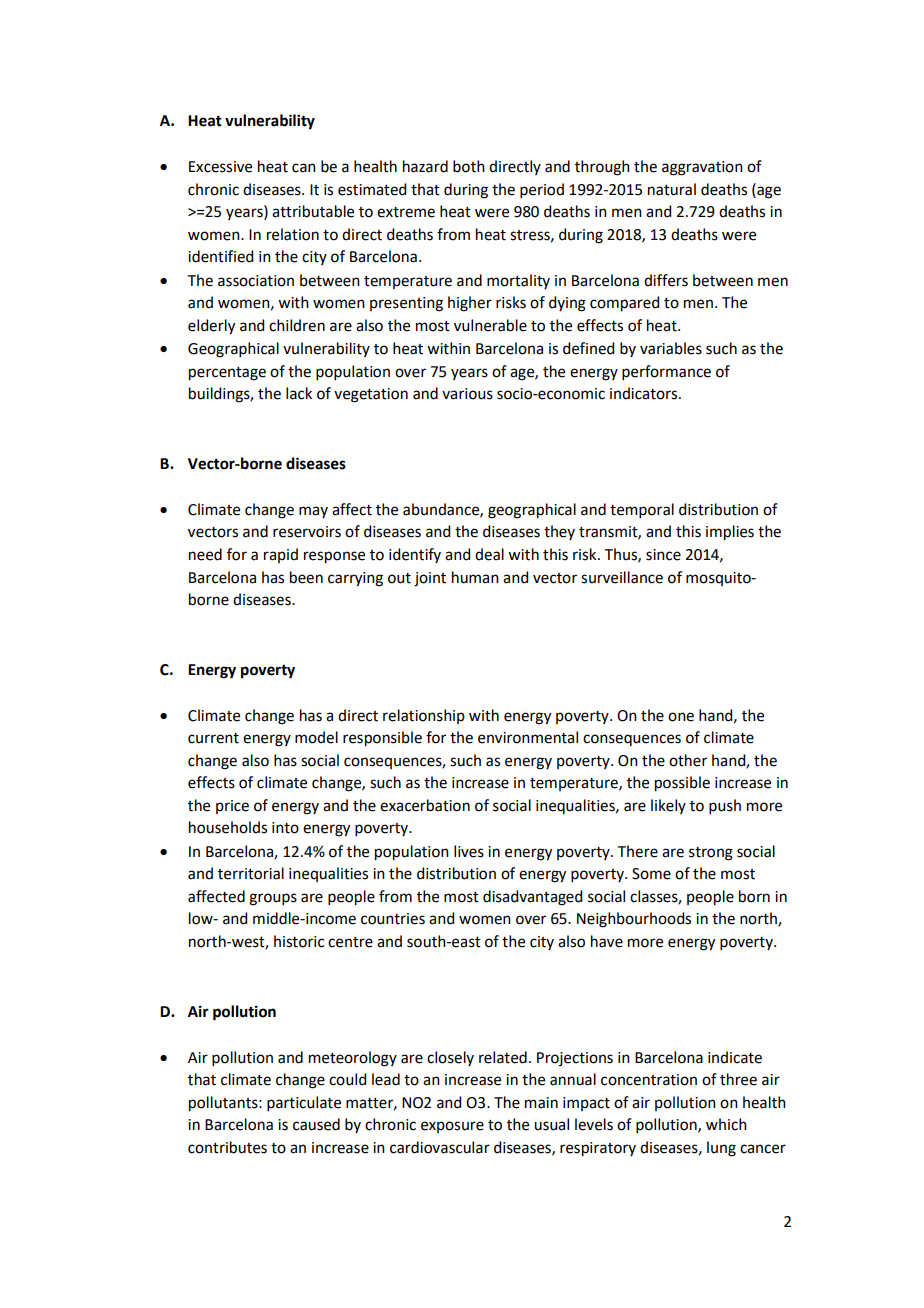  I want to click on attributable, so click(313, 211).
